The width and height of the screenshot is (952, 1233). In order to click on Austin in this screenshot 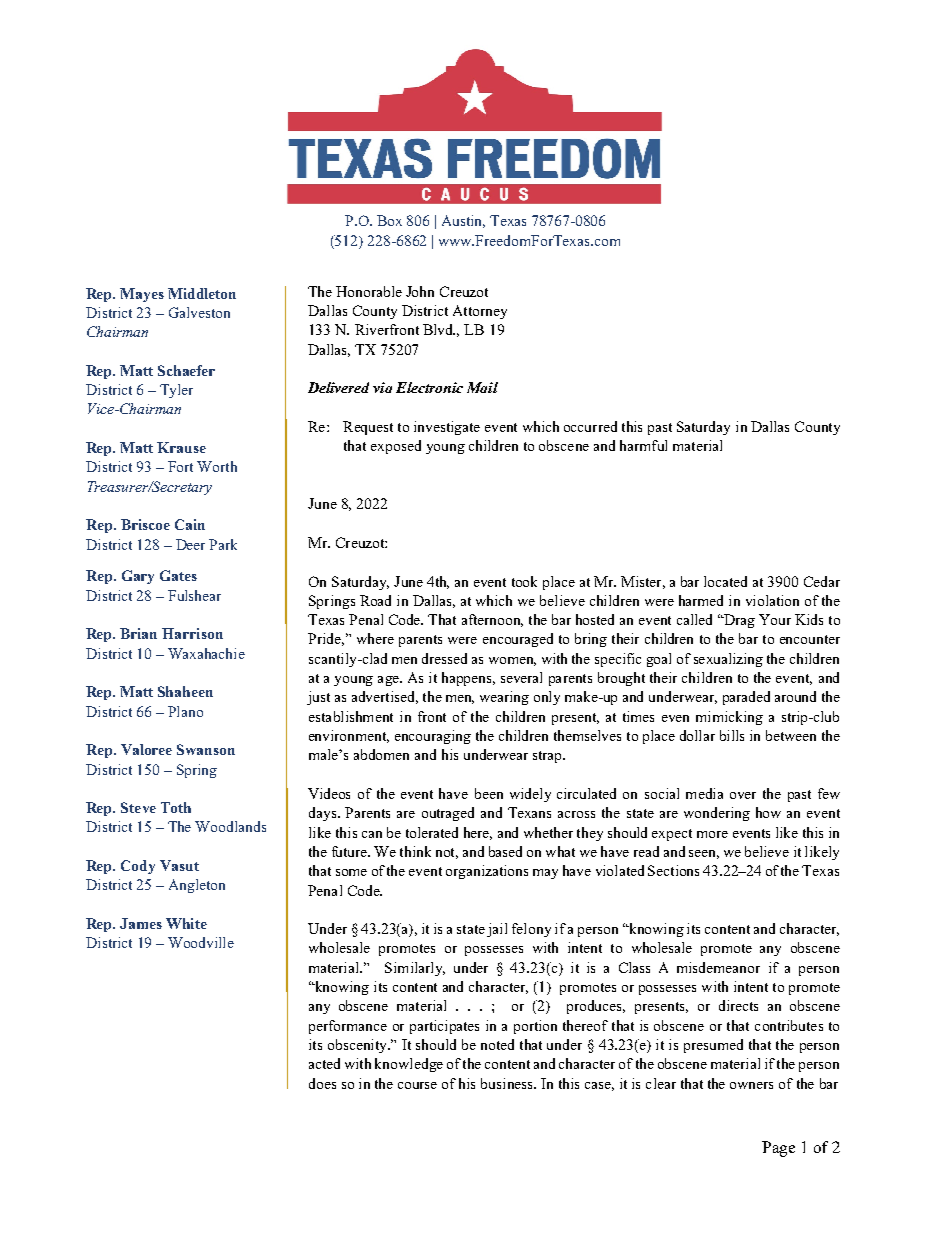, I will do `click(463, 221)`.
